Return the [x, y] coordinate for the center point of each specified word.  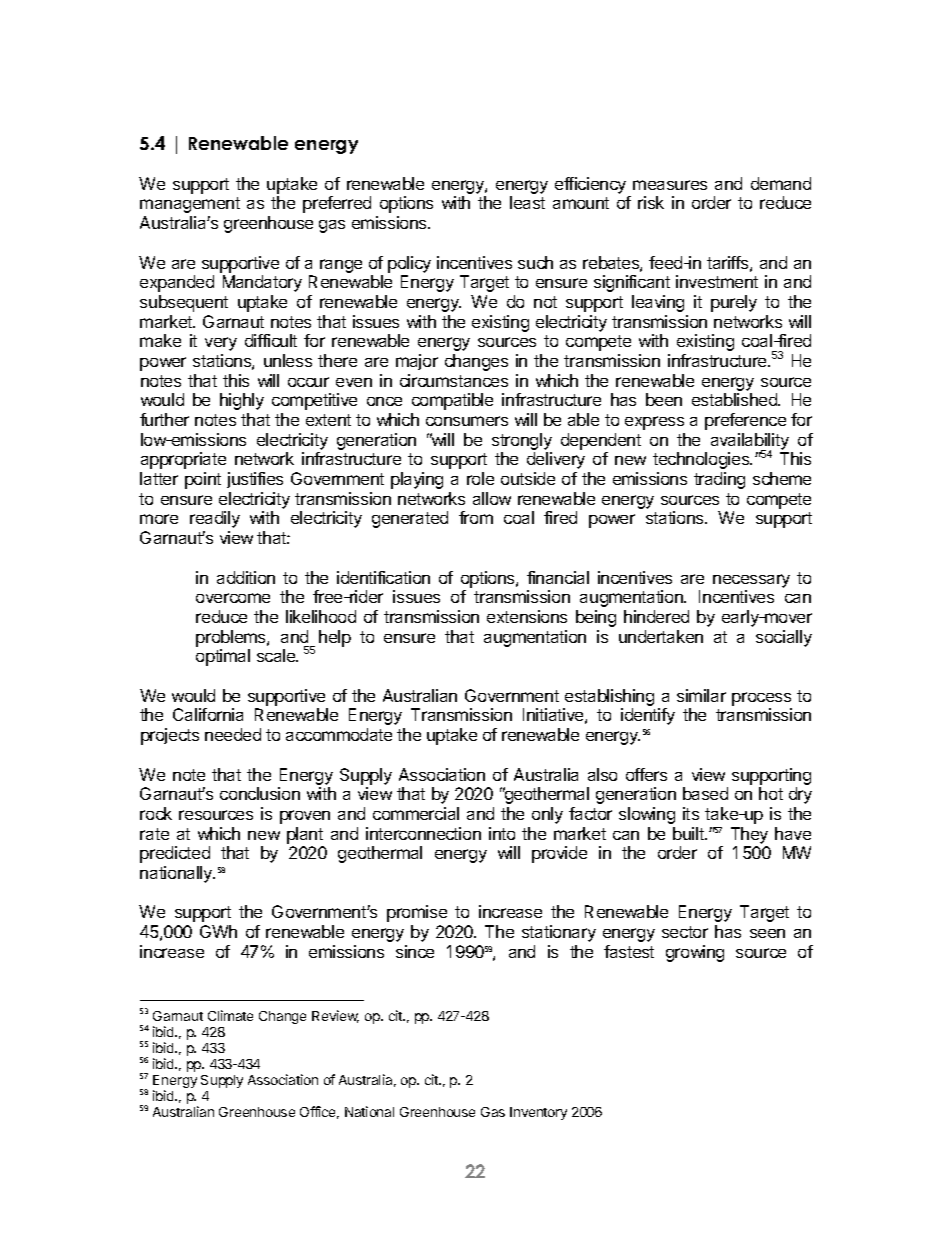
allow [492, 498]
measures [670, 185]
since [415, 951]
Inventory [538, 1113]
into [502, 833]
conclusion [260, 793]
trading [719, 480]
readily [215, 519]
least [527, 202]
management [190, 205]
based [705, 793]
